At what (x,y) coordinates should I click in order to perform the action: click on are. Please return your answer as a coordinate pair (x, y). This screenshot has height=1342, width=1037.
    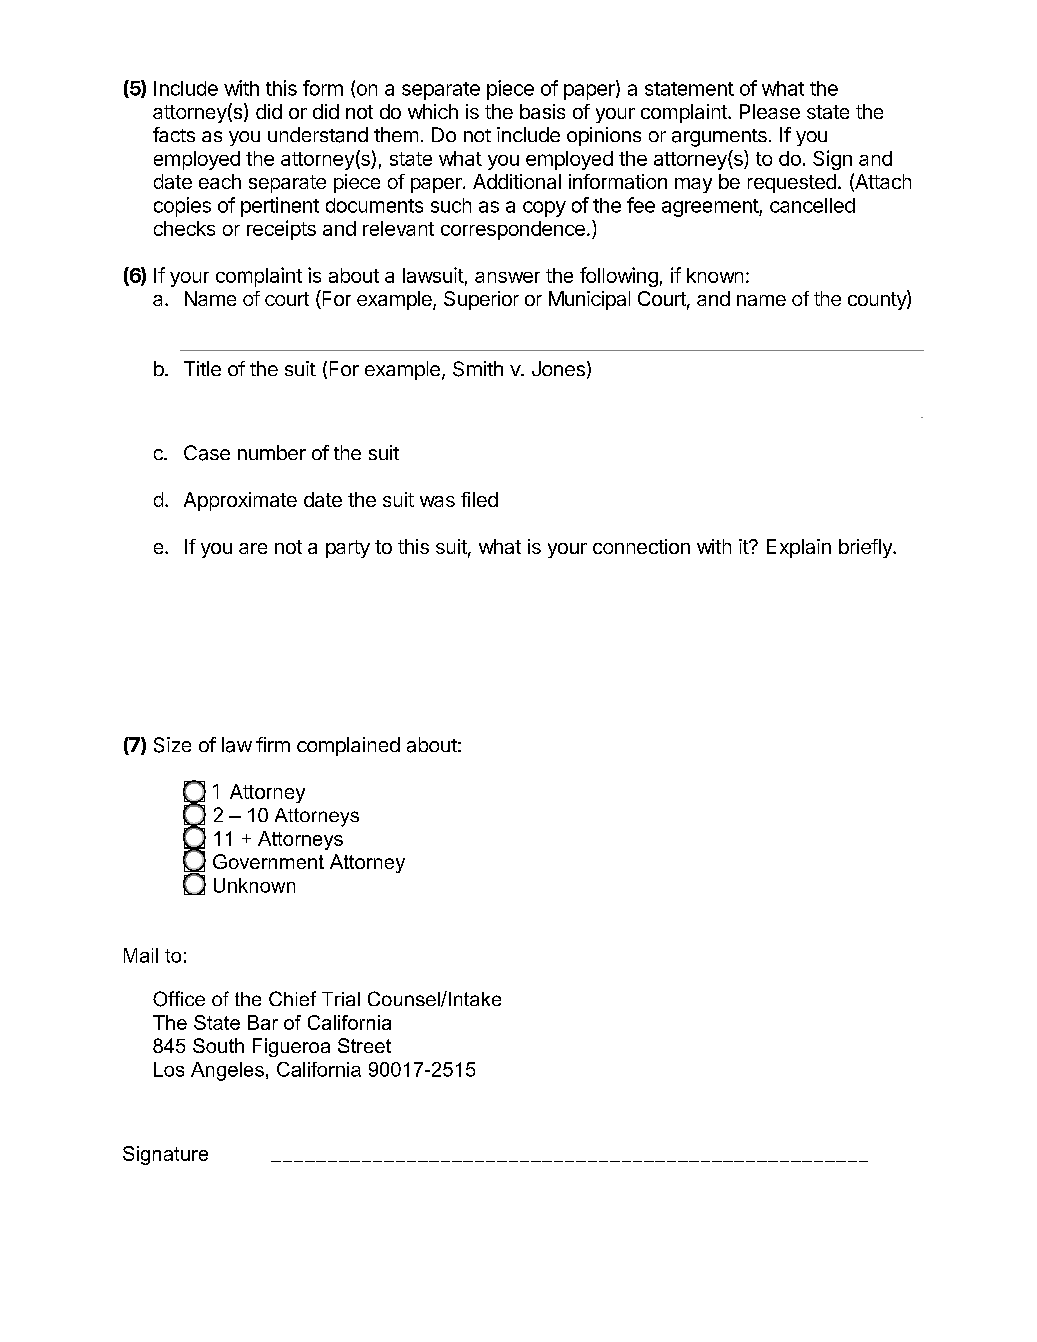
    Looking at the image, I should click on (253, 548).
